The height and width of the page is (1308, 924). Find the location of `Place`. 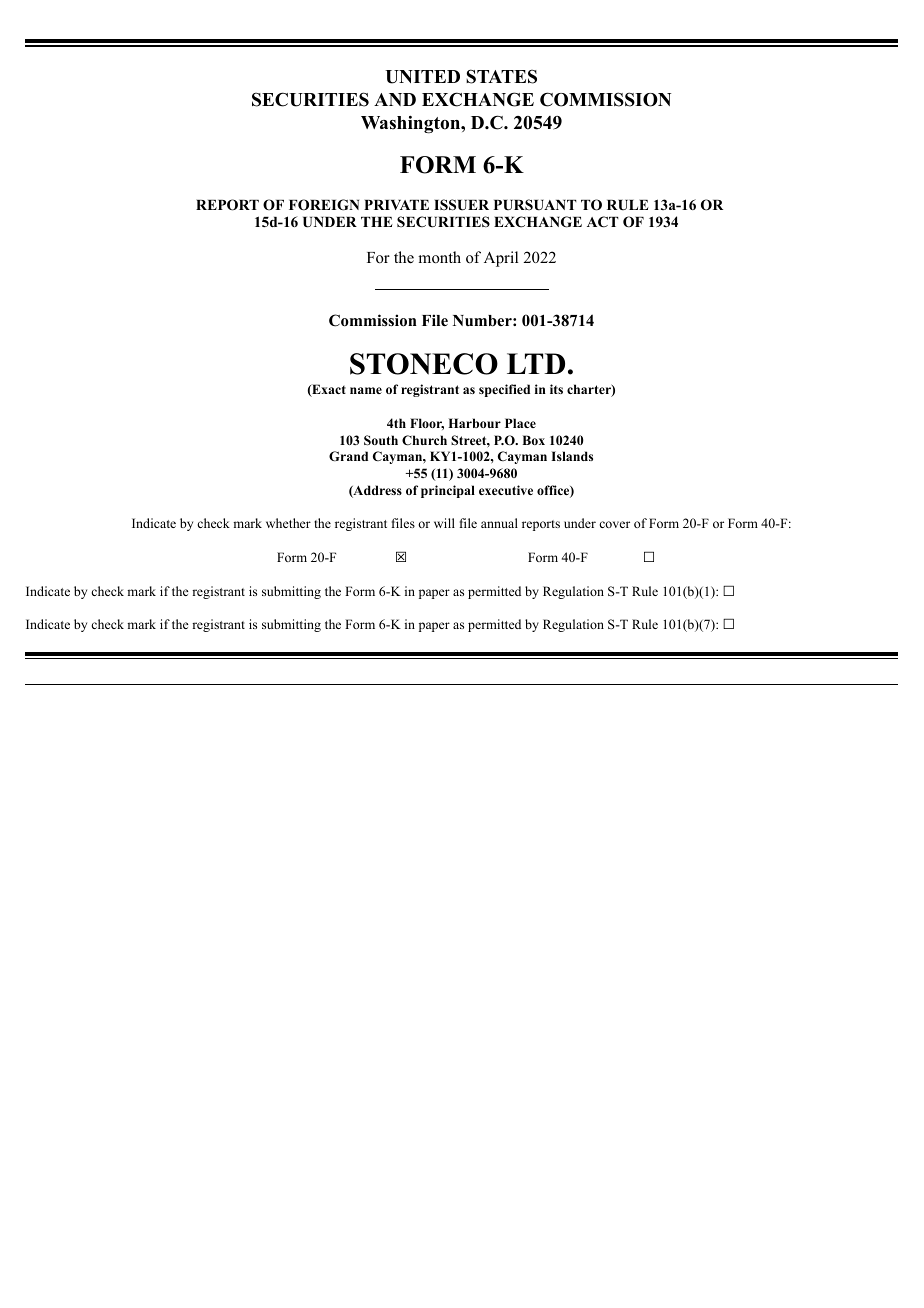

Place is located at coordinates (520, 423).
